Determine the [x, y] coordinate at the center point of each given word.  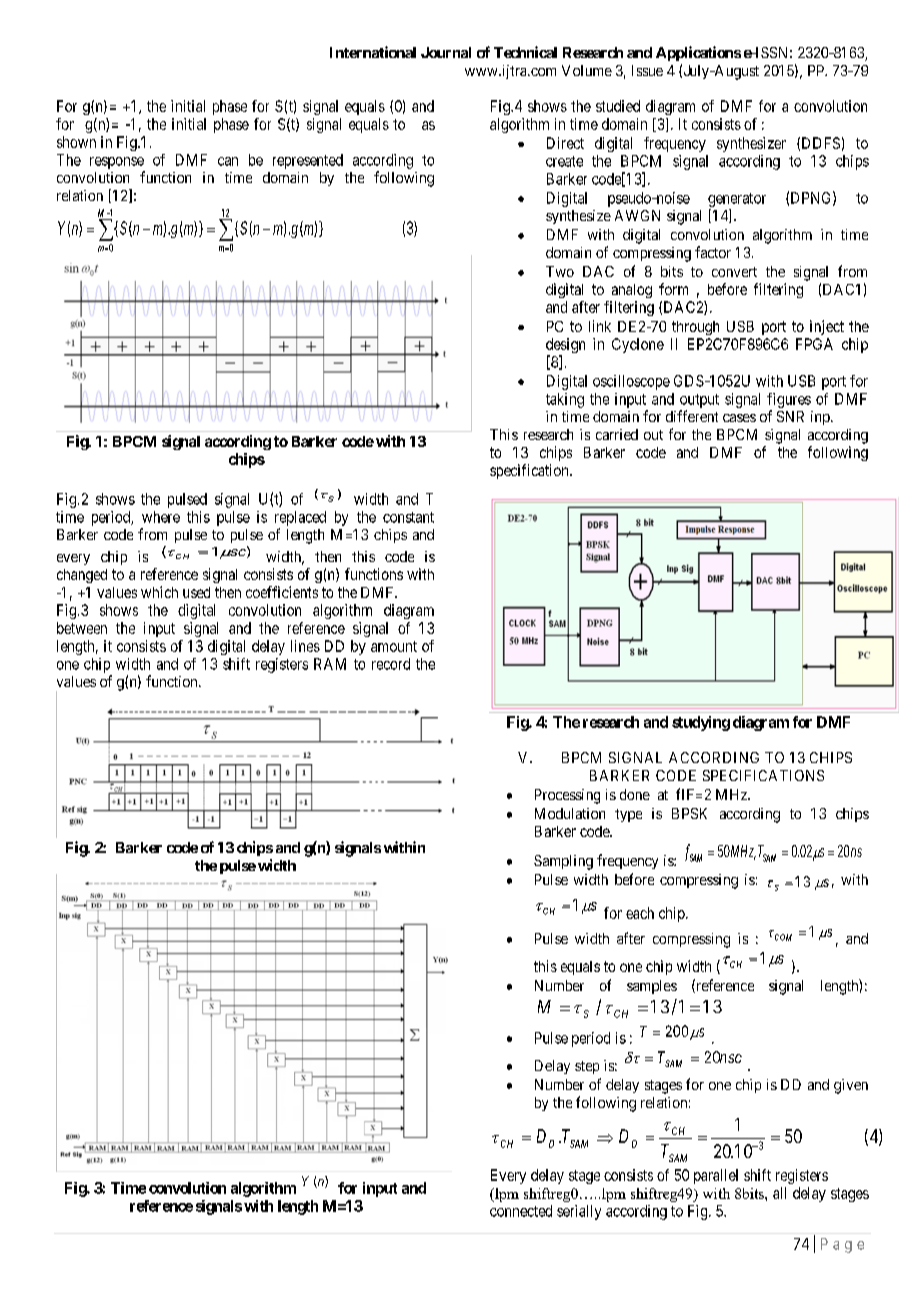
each [640, 913]
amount [394, 646]
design [565, 347]
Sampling [563, 862]
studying [701, 723]
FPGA [814, 344]
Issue [647, 70]
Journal [446, 52]
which [159, 592]
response [117, 163]
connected [521, 1211]
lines [305, 646]
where [161, 517]
